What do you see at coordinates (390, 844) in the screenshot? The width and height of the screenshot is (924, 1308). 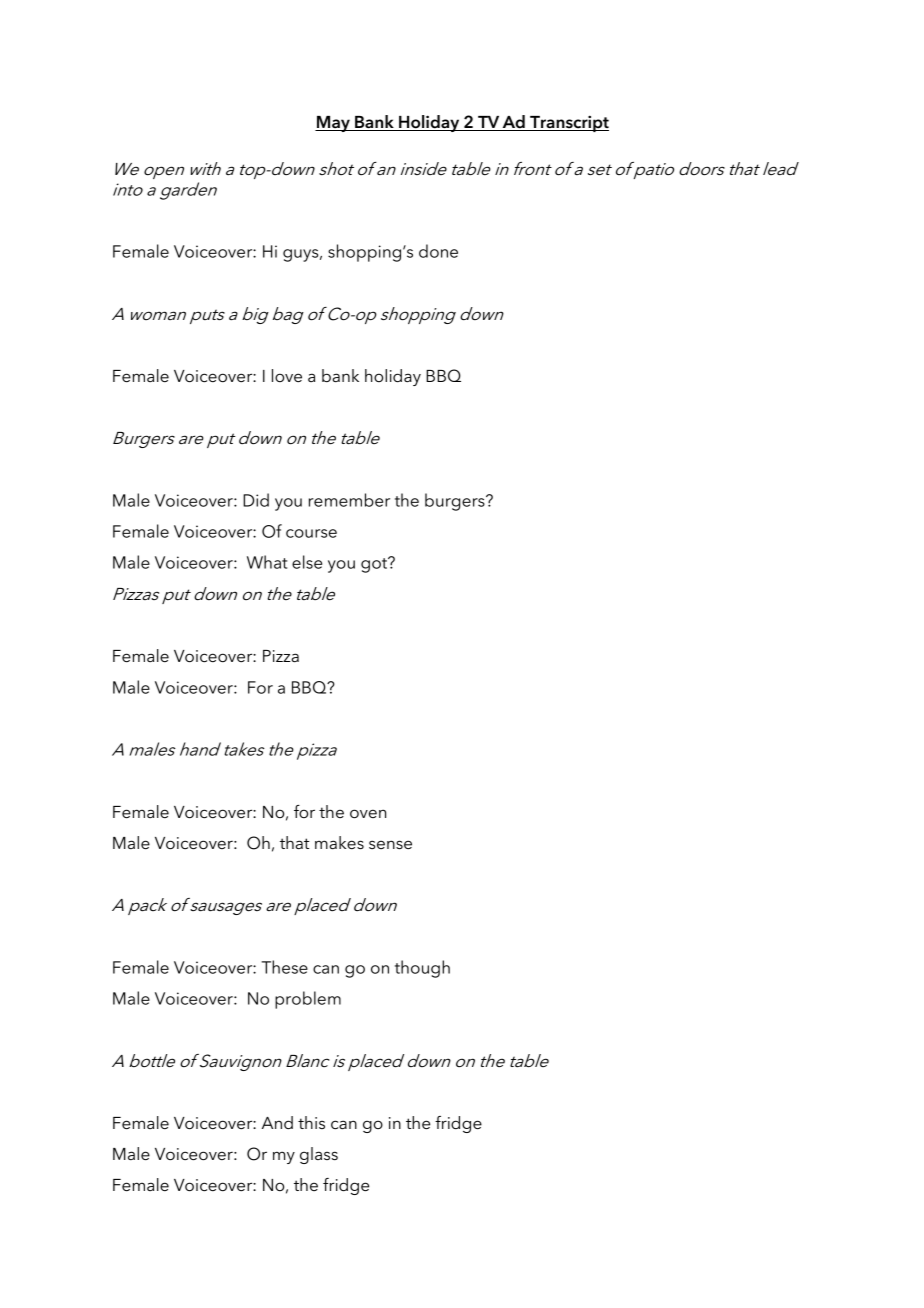 I see `sense` at bounding box center [390, 844].
